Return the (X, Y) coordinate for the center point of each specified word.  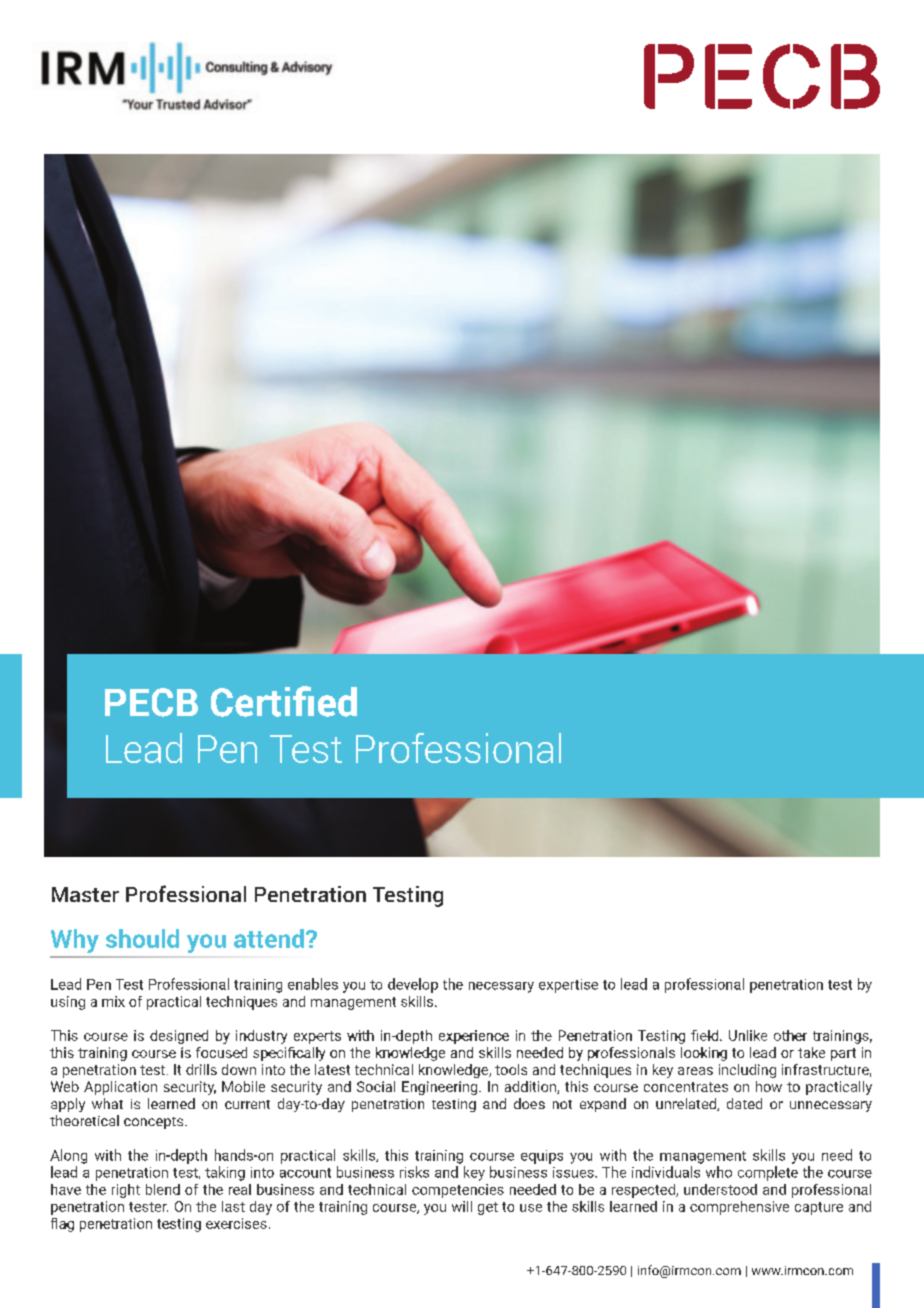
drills (201, 1069)
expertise (568, 986)
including (747, 1071)
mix (113, 1001)
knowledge (455, 1071)
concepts (155, 1123)
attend (269, 938)
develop (413, 985)
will (462, 1206)
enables (313, 984)
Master (85, 894)
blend (163, 1189)
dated (744, 1103)
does (529, 1103)
